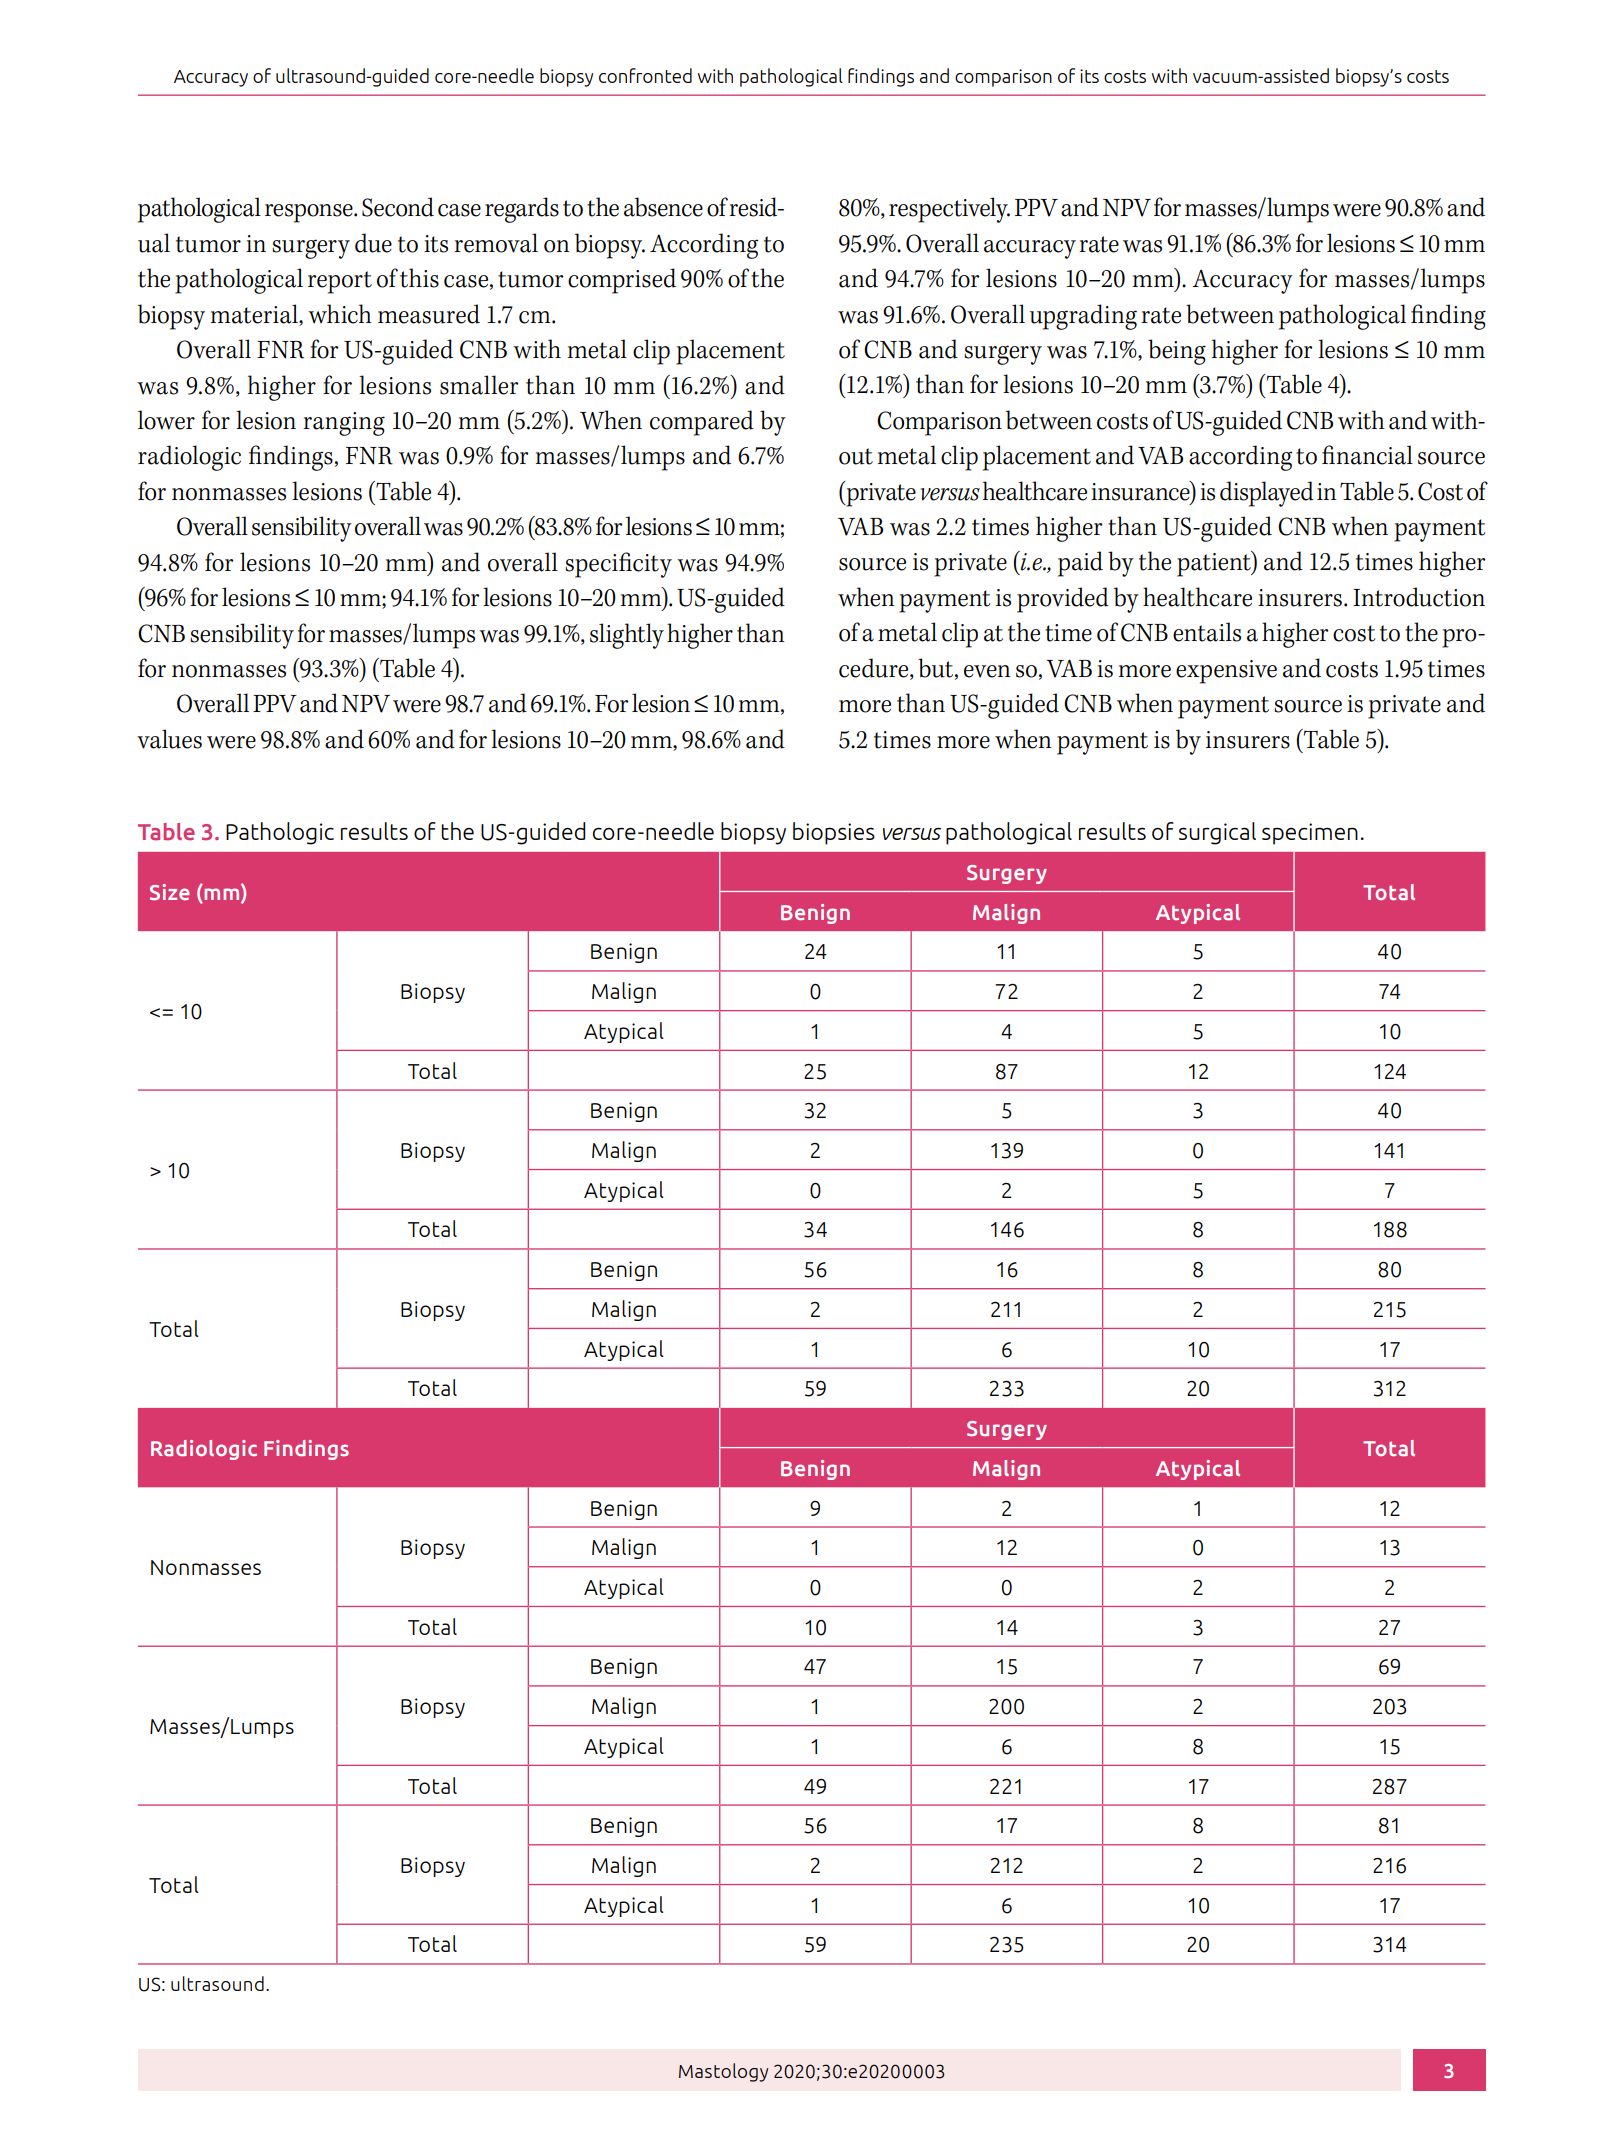 The image size is (1608, 2143). What do you see at coordinates (702, 423) in the image?
I see `compared` at bounding box center [702, 423].
